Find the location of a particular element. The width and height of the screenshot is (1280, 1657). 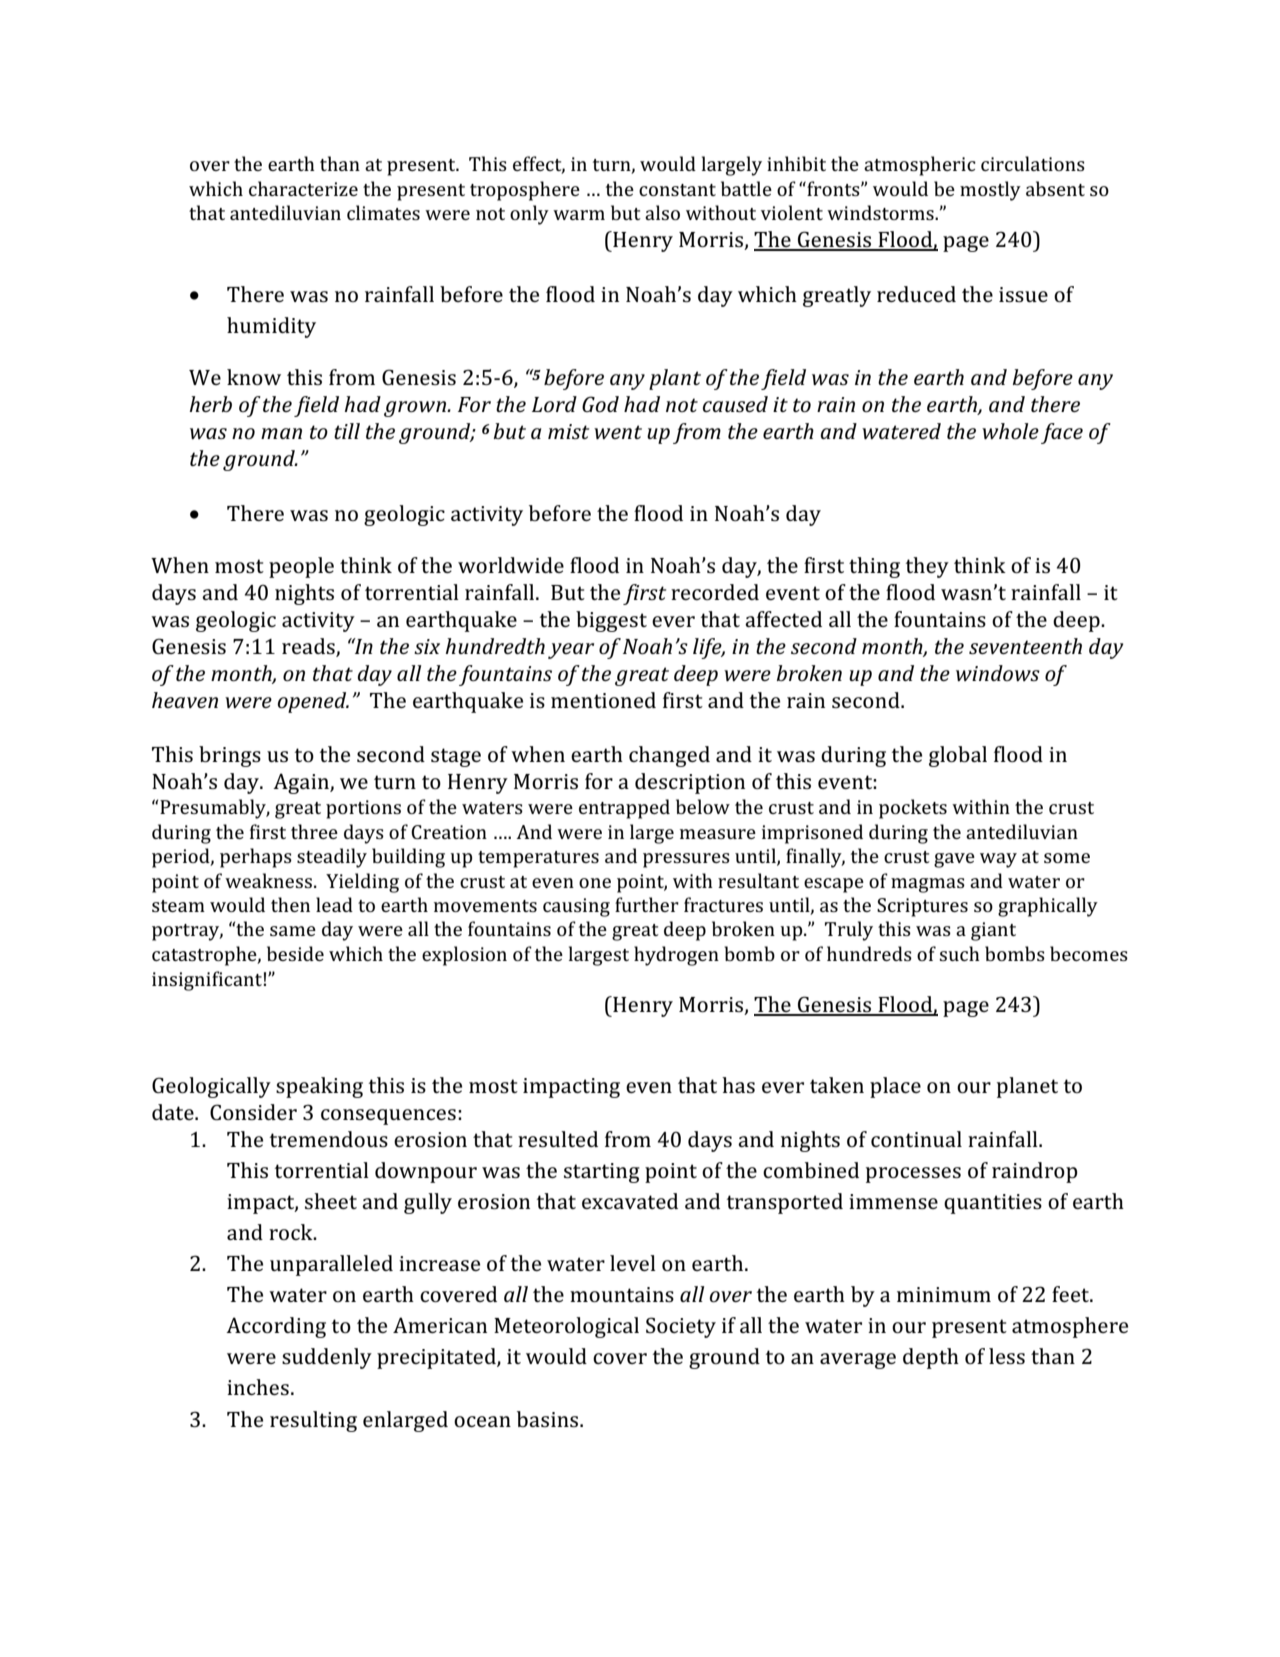

biggest is located at coordinates (611, 621).
